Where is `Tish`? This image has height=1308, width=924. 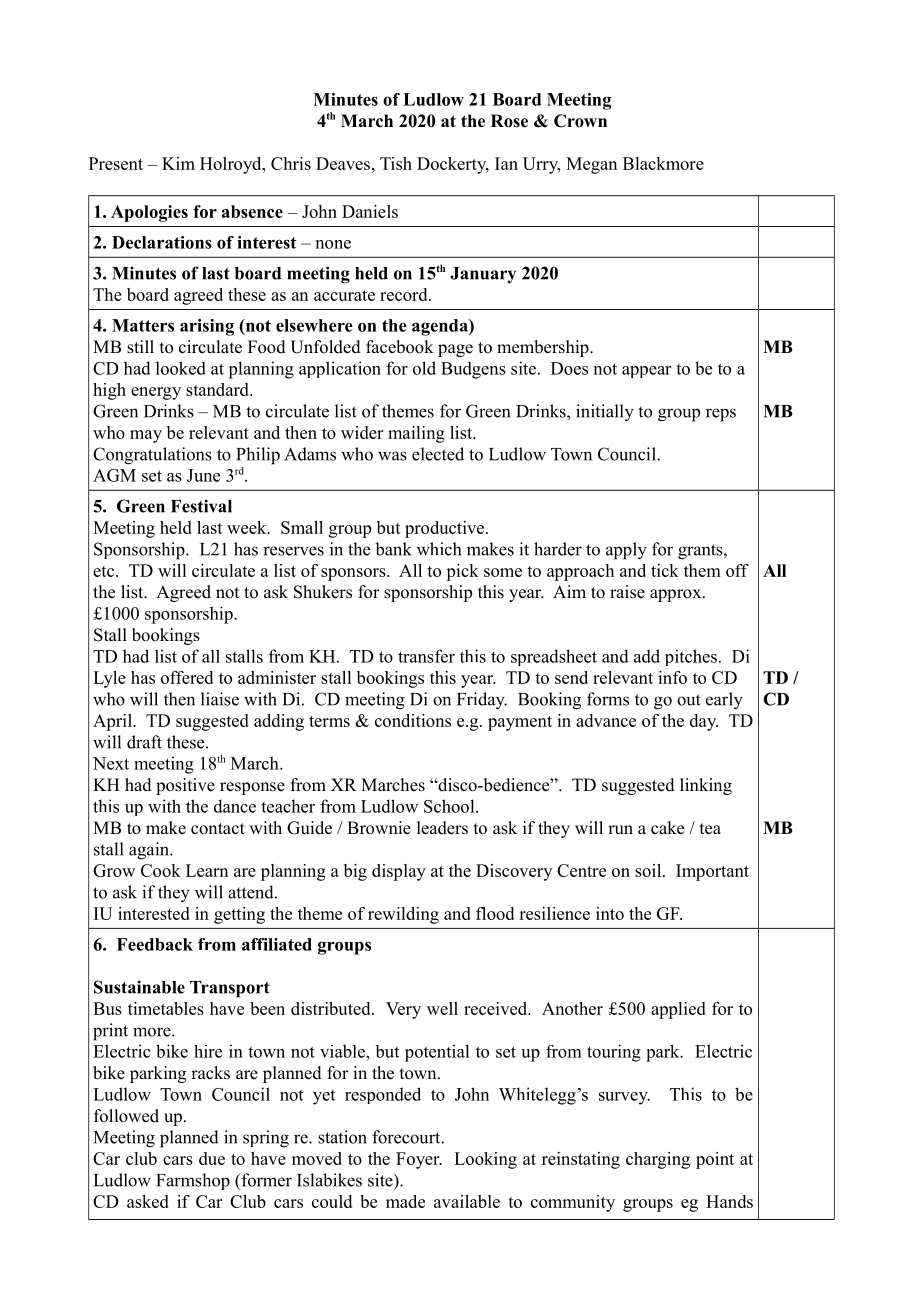
Tish is located at coordinates (396, 163).
